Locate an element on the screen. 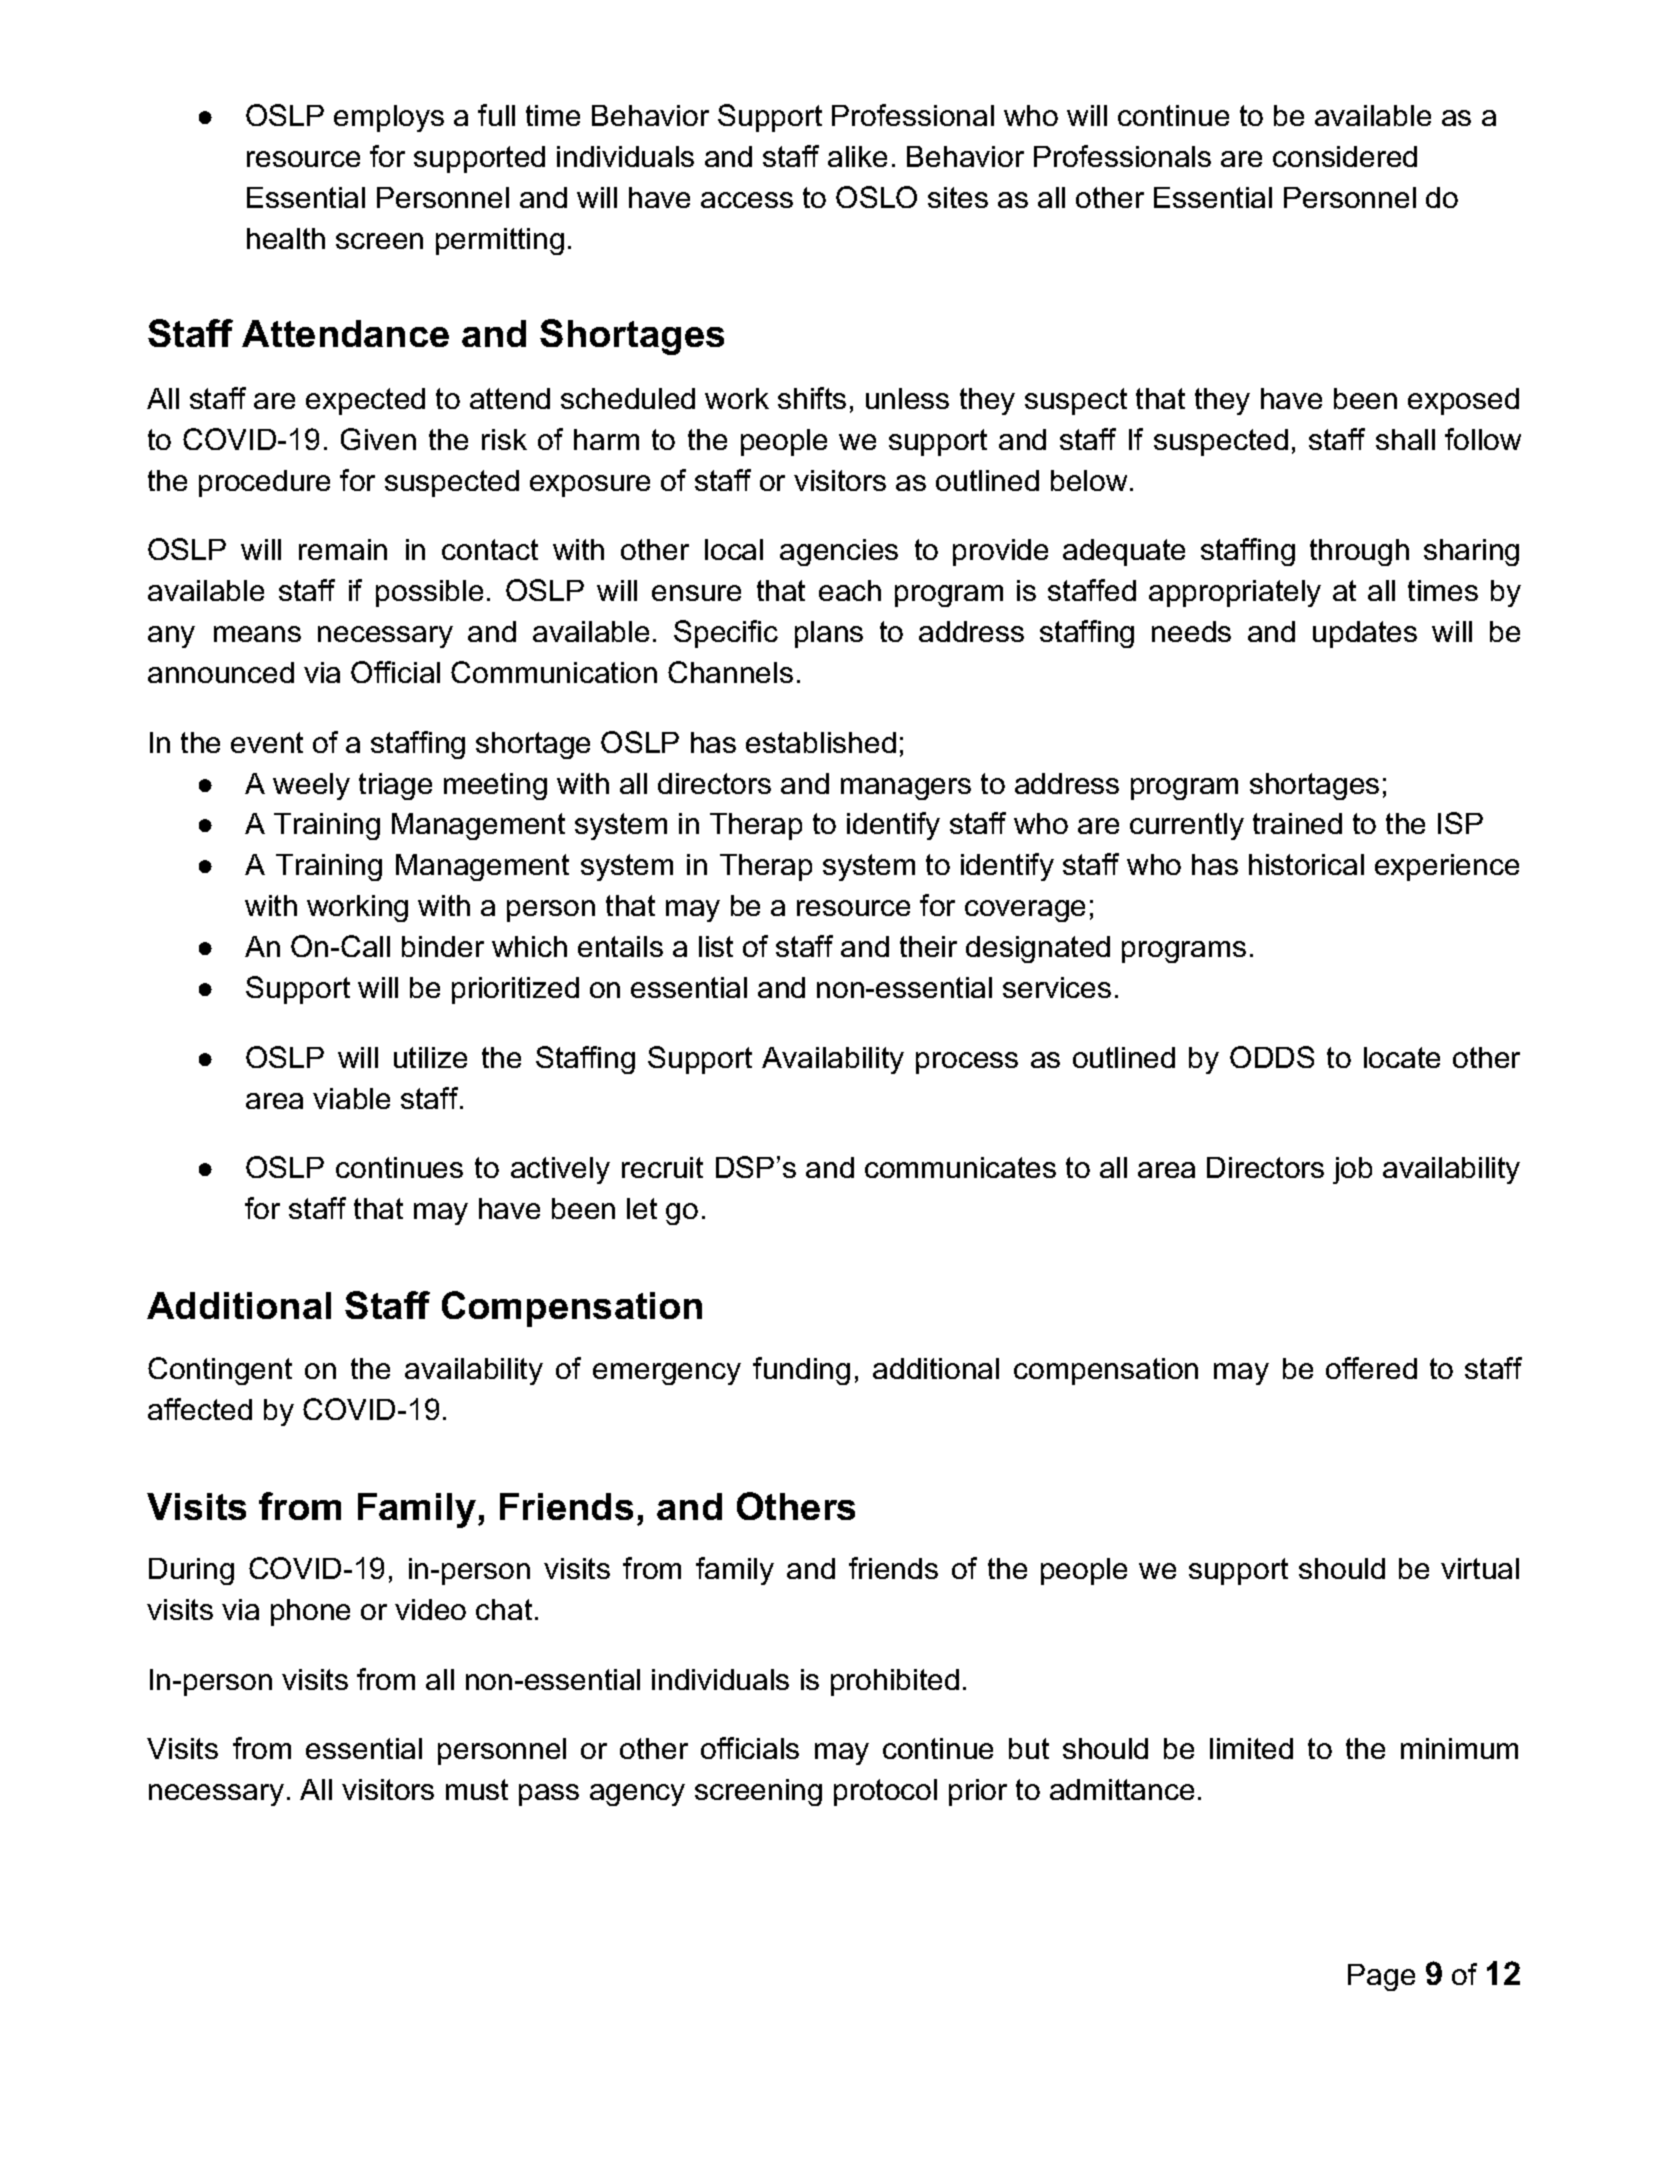 This screenshot has height=2161, width=1670. alike is located at coordinates (857, 156).
